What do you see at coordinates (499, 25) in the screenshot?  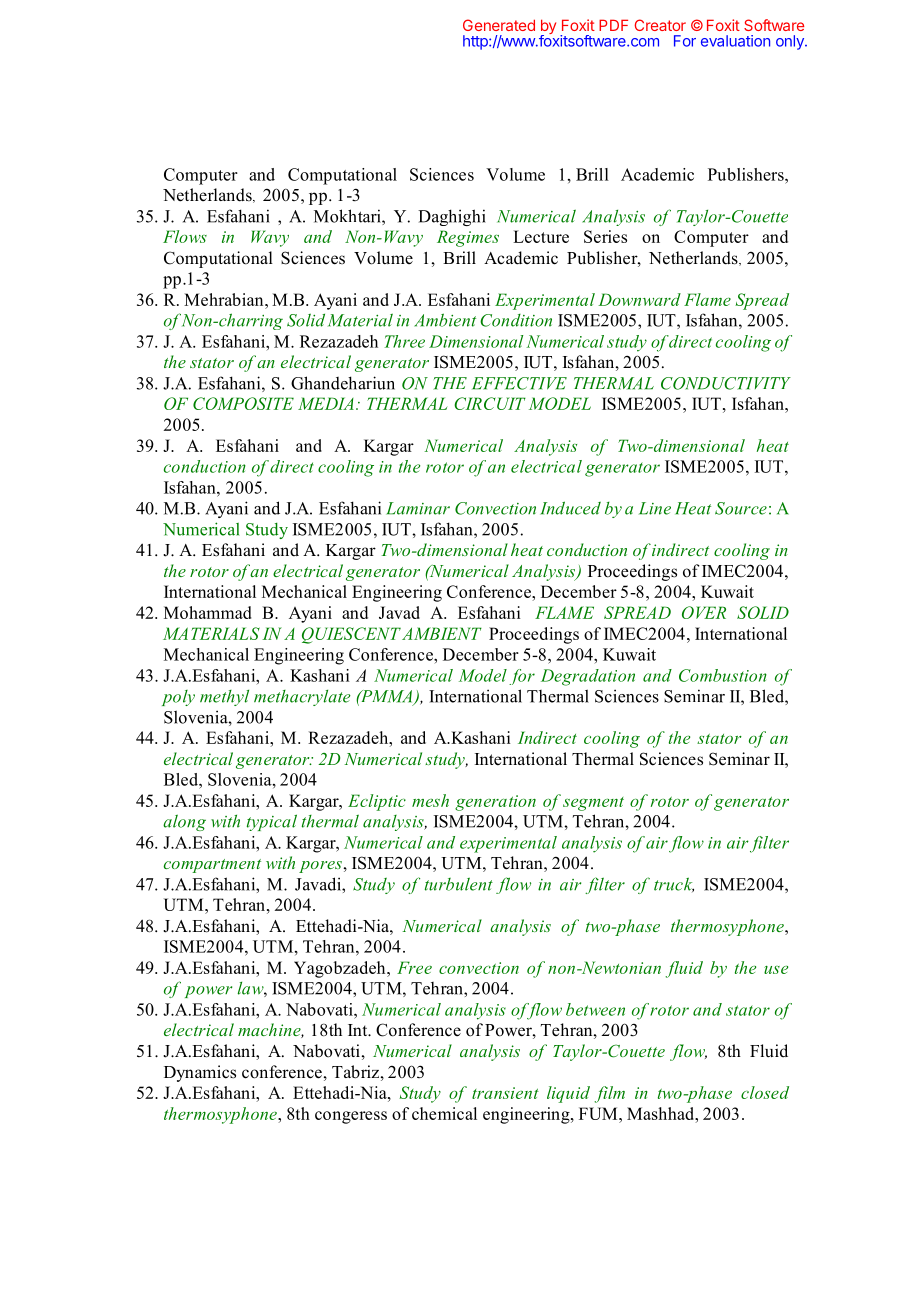 I see `Generated` at bounding box center [499, 25].
